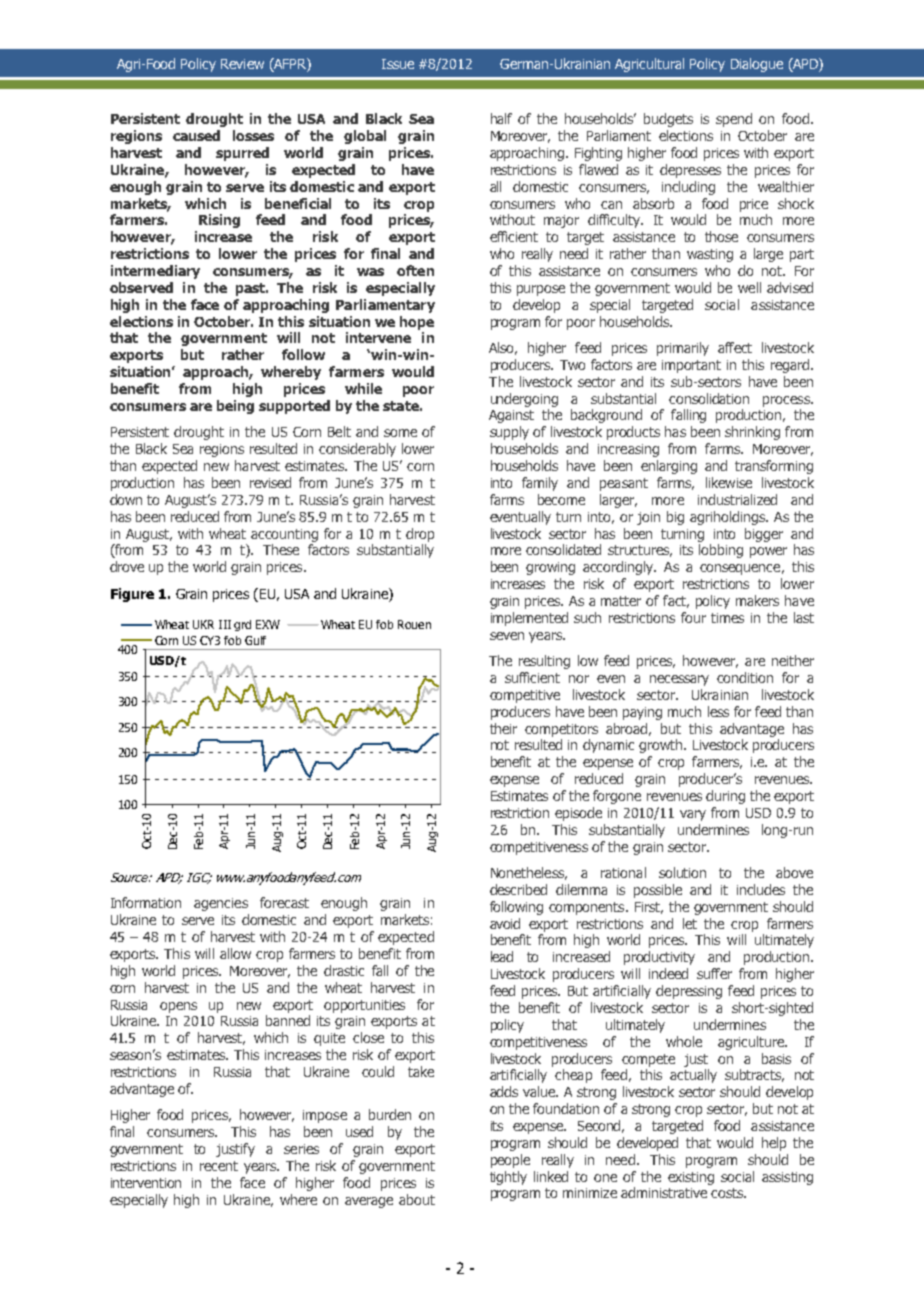 This page has height=1308, width=924. Describe the element at coordinates (242, 64) in the page. I see `Review` at that location.
